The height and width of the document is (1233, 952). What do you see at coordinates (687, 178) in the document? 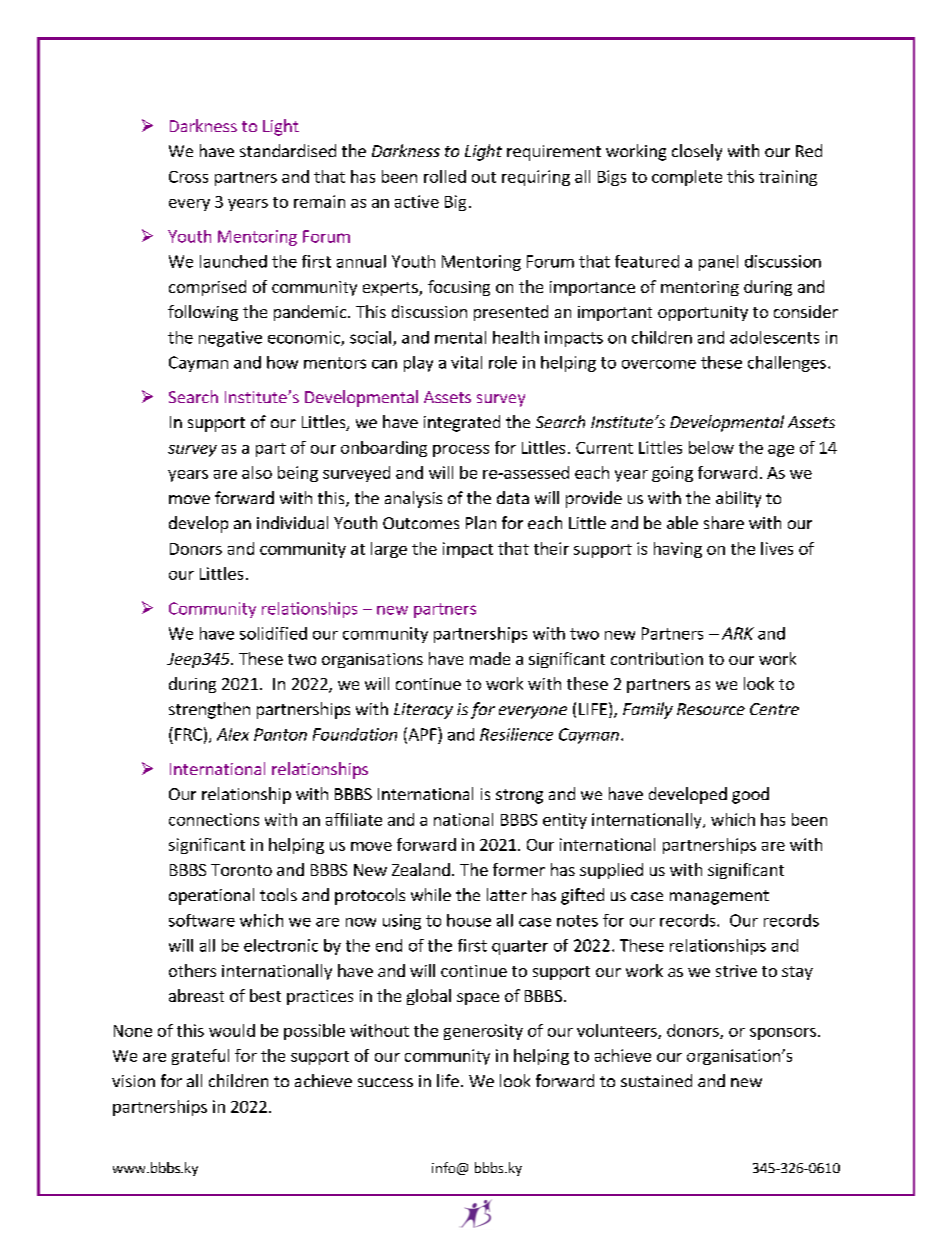
I see `complete` at bounding box center [687, 178].
